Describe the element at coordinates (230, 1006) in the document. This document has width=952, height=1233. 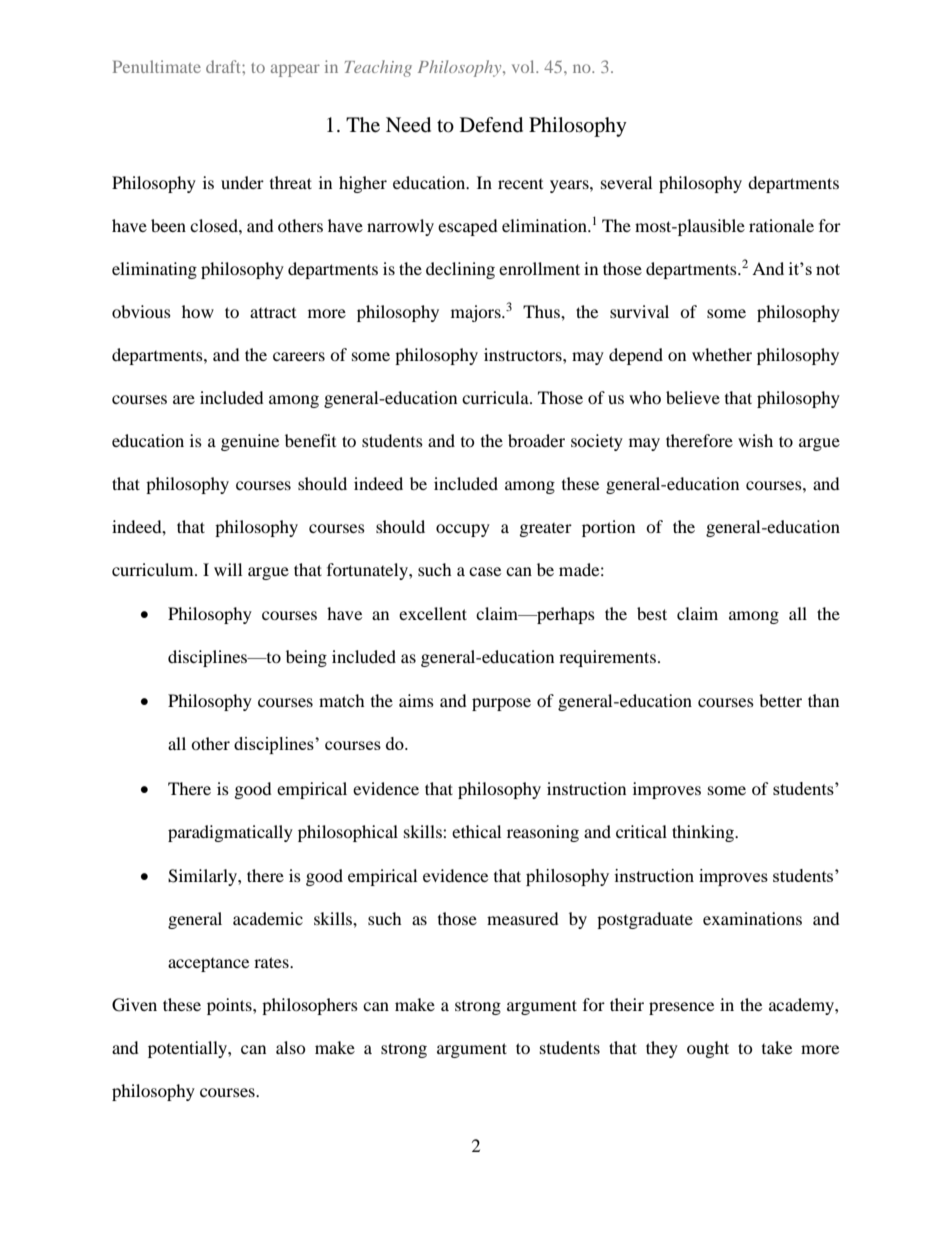
I see `points` at that location.
